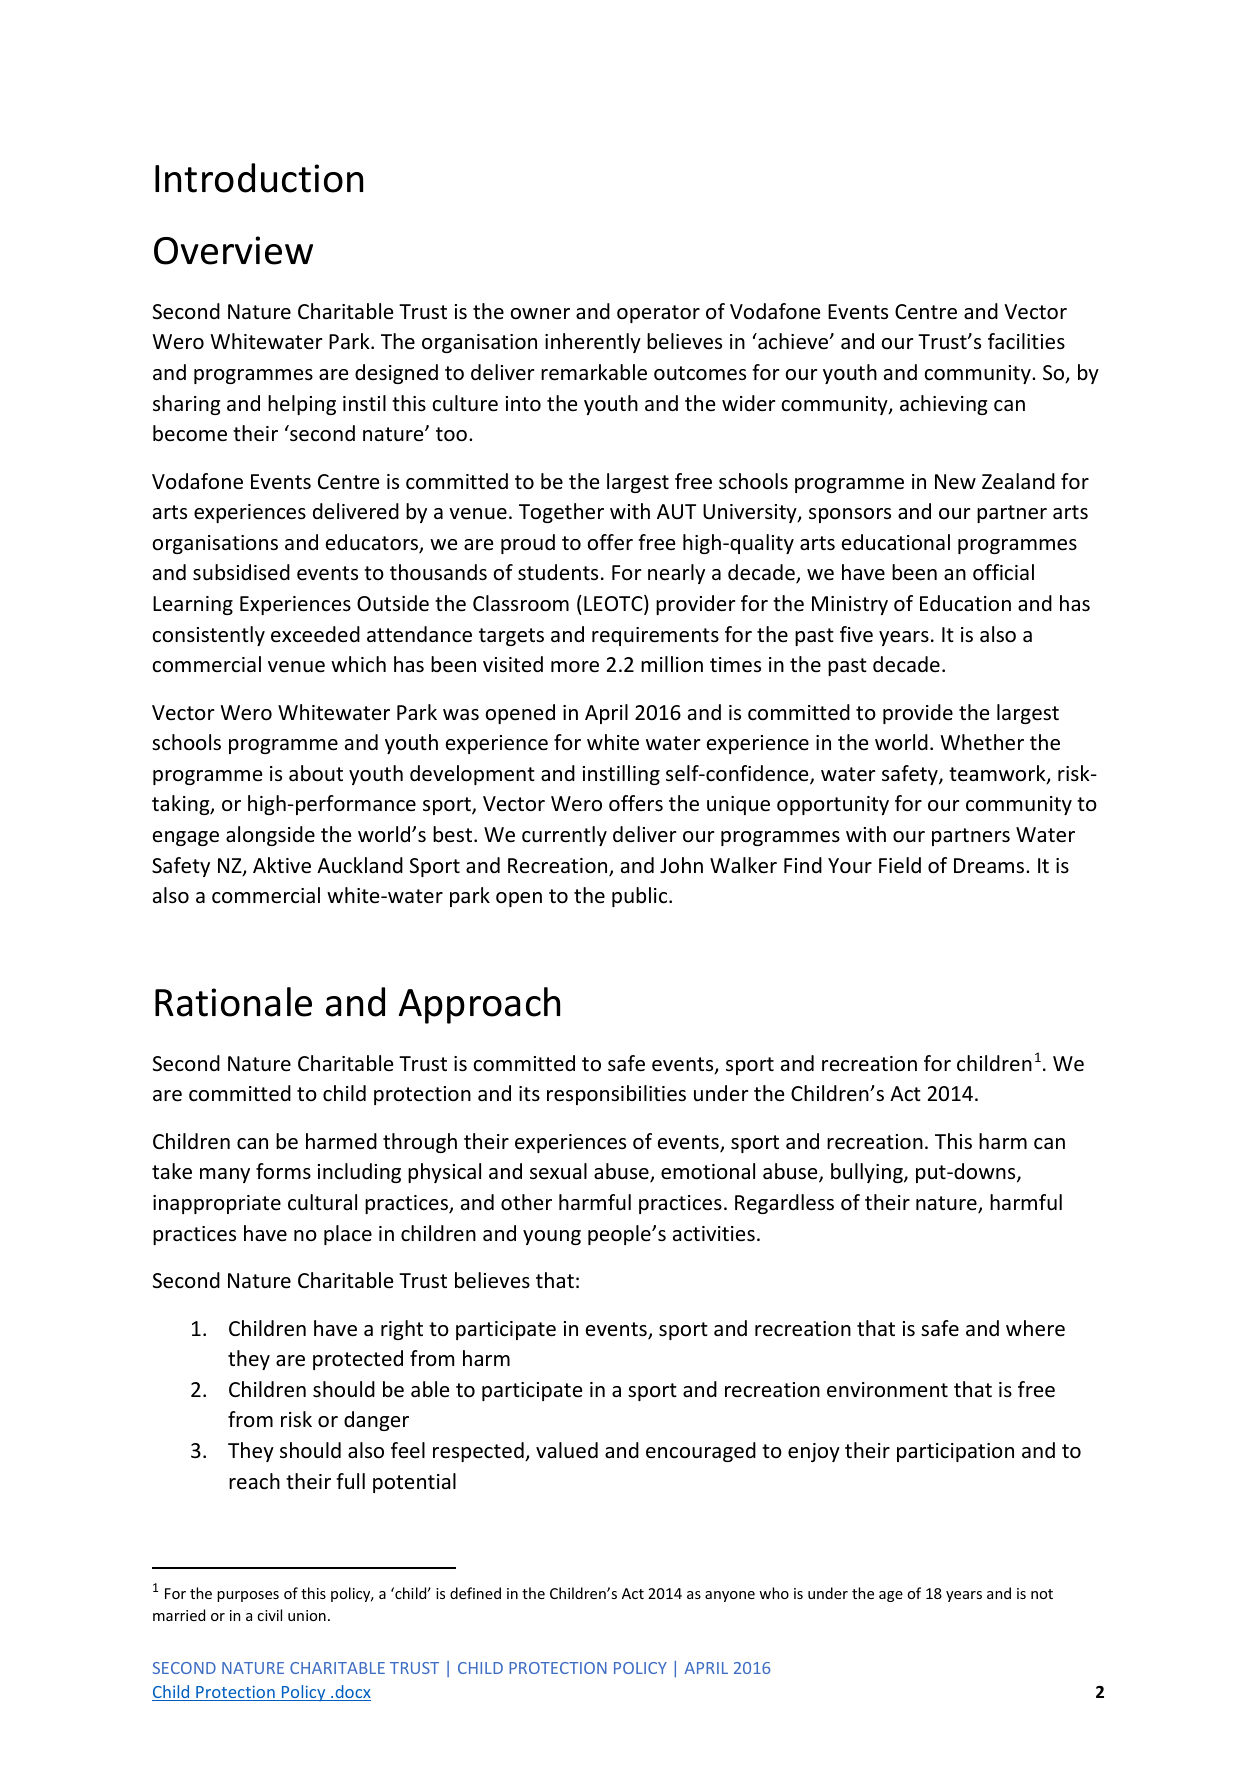 The width and height of the screenshot is (1257, 1778). Describe the element at coordinates (269, 1615) in the screenshot. I see `civil` at that location.
